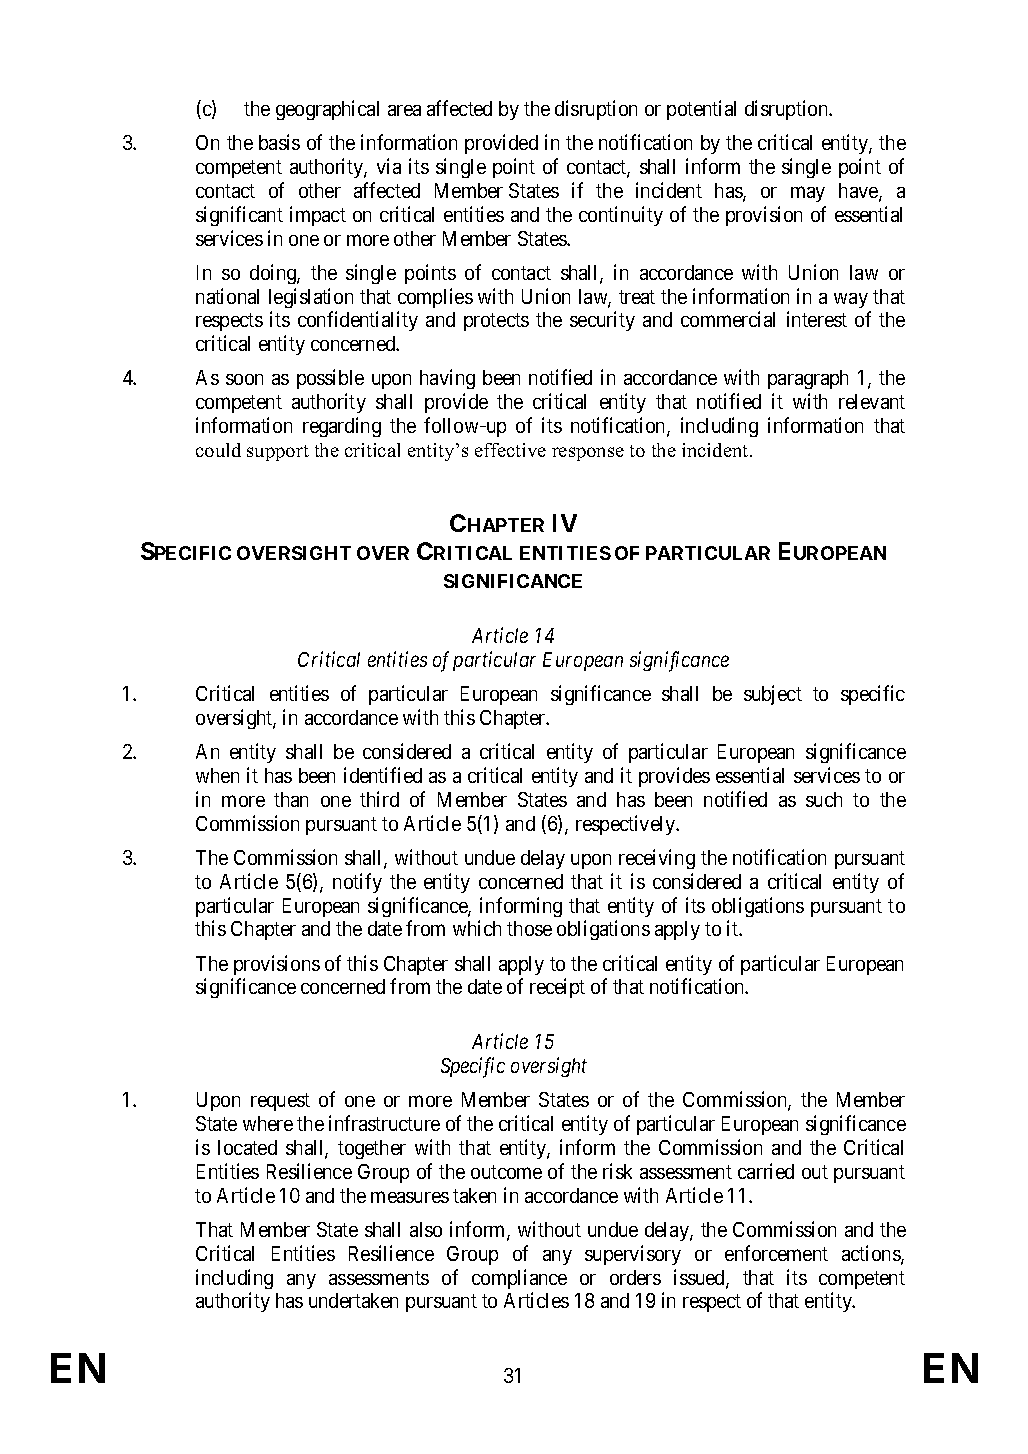  What do you see at coordinates (808, 194) in the screenshot?
I see `may` at bounding box center [808, 194].
